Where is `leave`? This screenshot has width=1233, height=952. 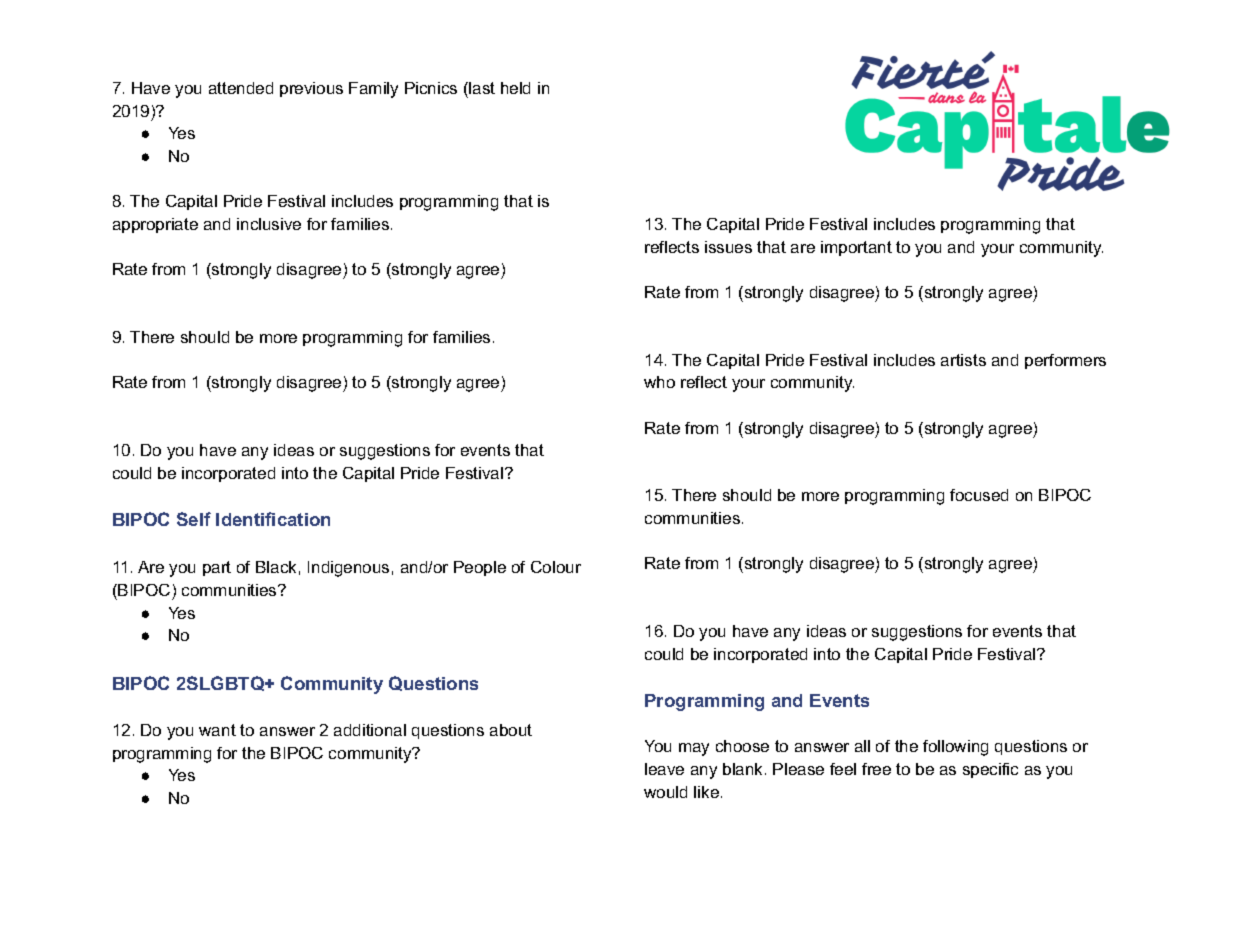
leave is located at coordinates (664, 769).
